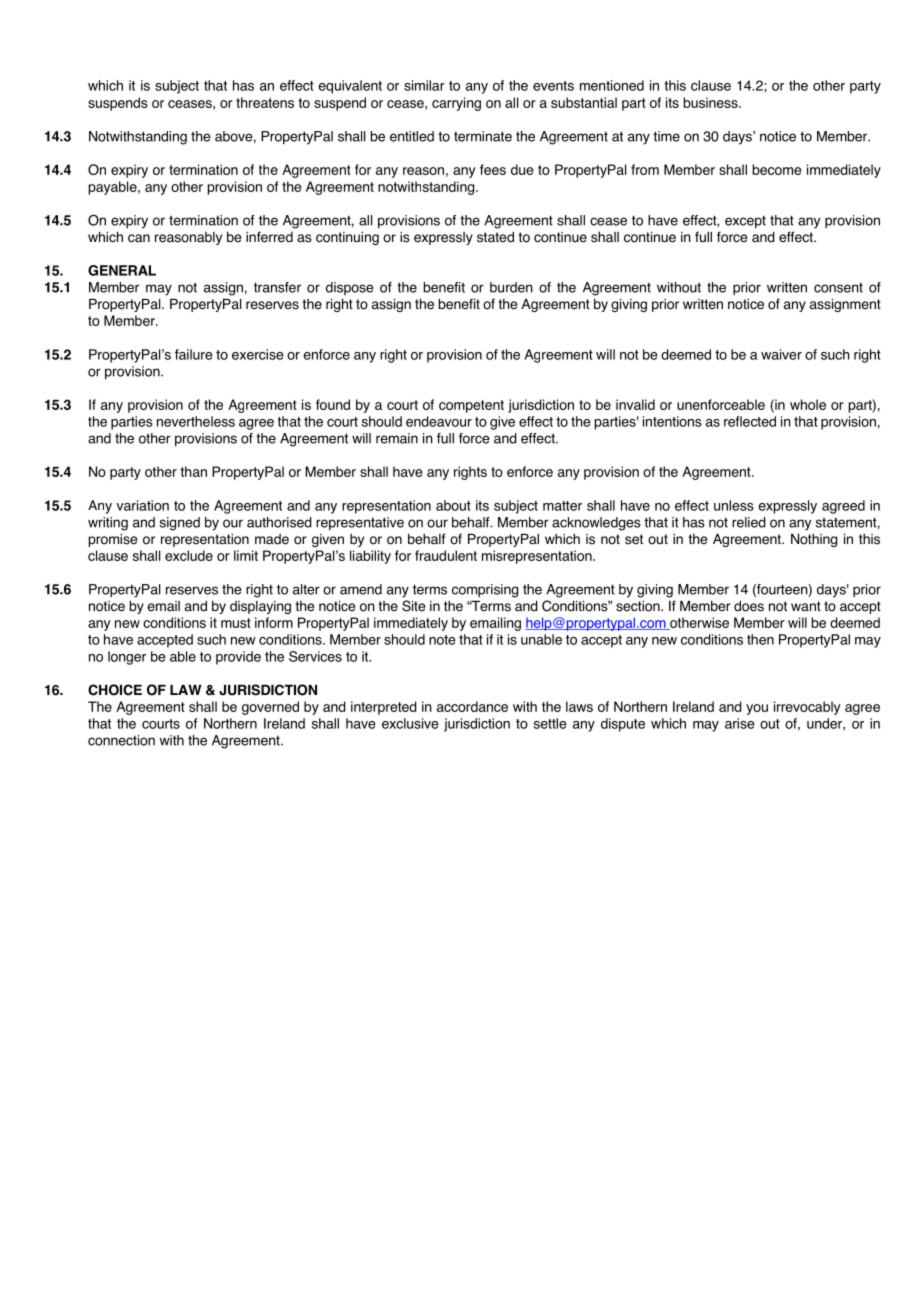  Describe the element at coordinates (265, 102) in the page. I see `threatens` at that location.
